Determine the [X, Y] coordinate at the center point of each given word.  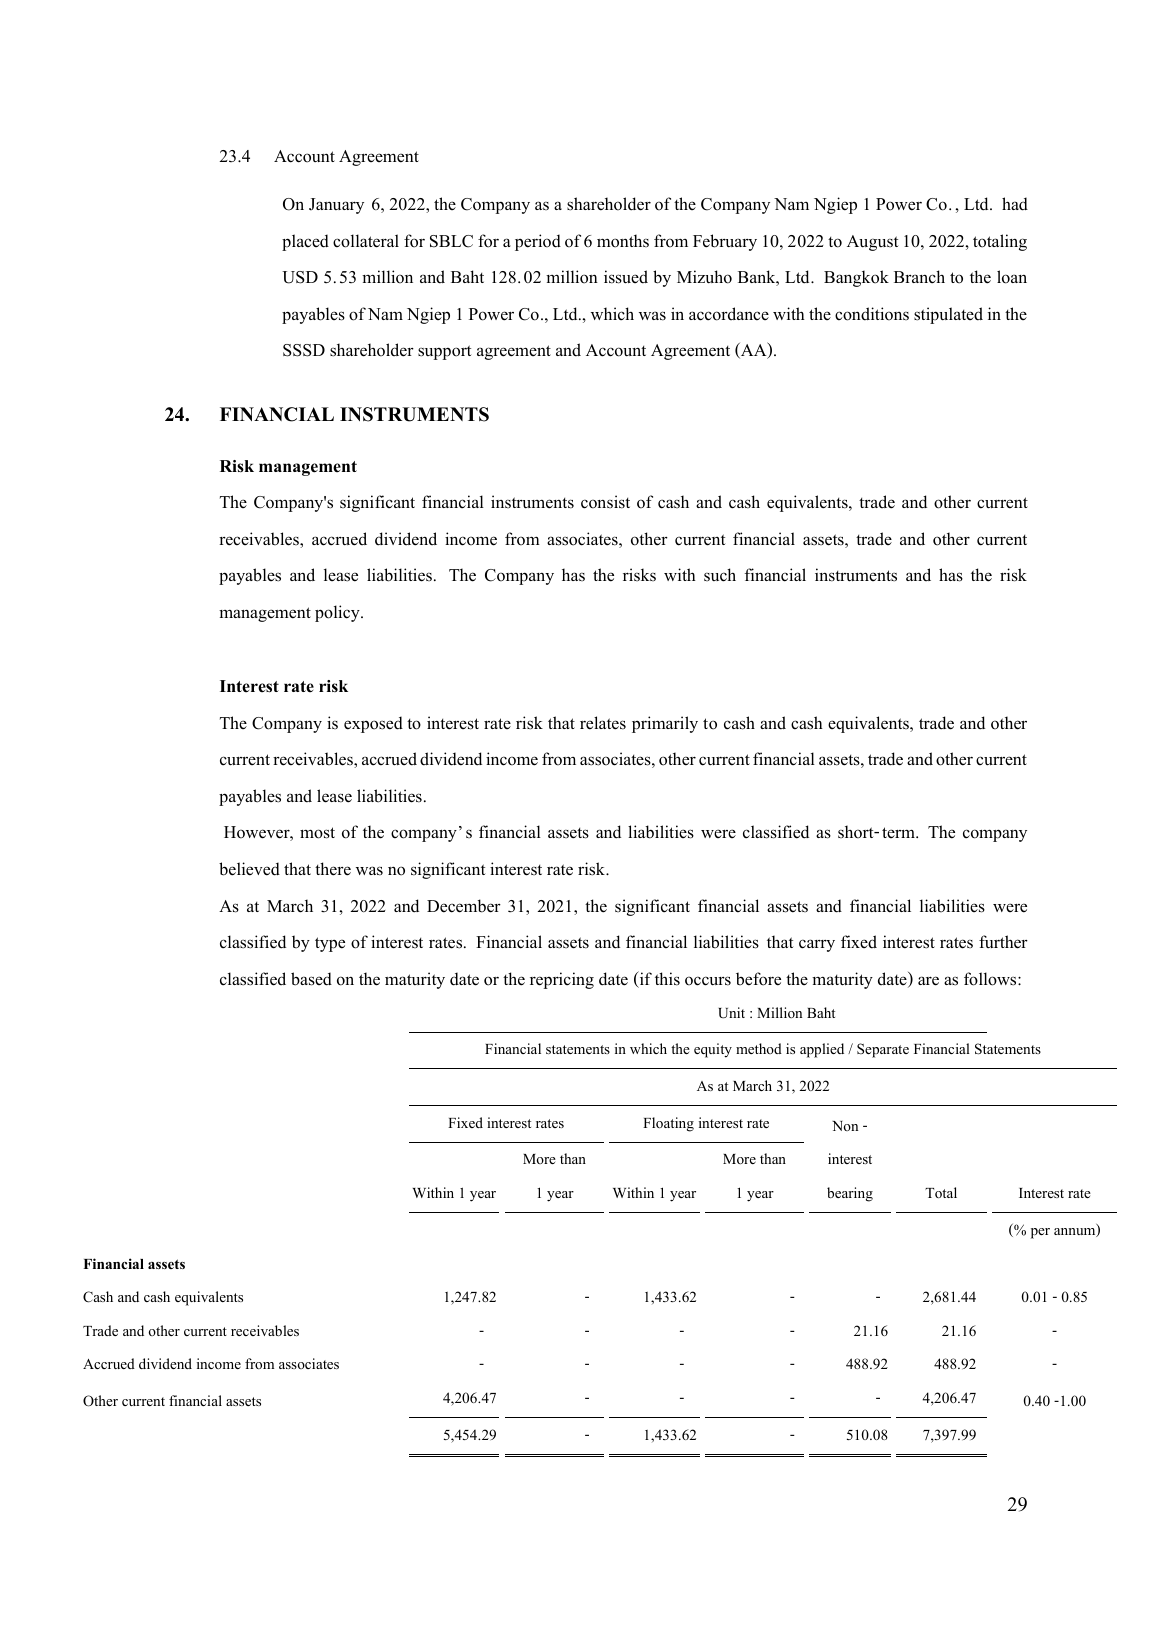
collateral [366, 241]
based [311, 979]
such [720, 575]
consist [605, 502]
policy [338, 613]
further [1003, 942]
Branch [919, 277]
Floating [668, 1124]
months [623, 241]
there [333, 869]
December [464, 906]
